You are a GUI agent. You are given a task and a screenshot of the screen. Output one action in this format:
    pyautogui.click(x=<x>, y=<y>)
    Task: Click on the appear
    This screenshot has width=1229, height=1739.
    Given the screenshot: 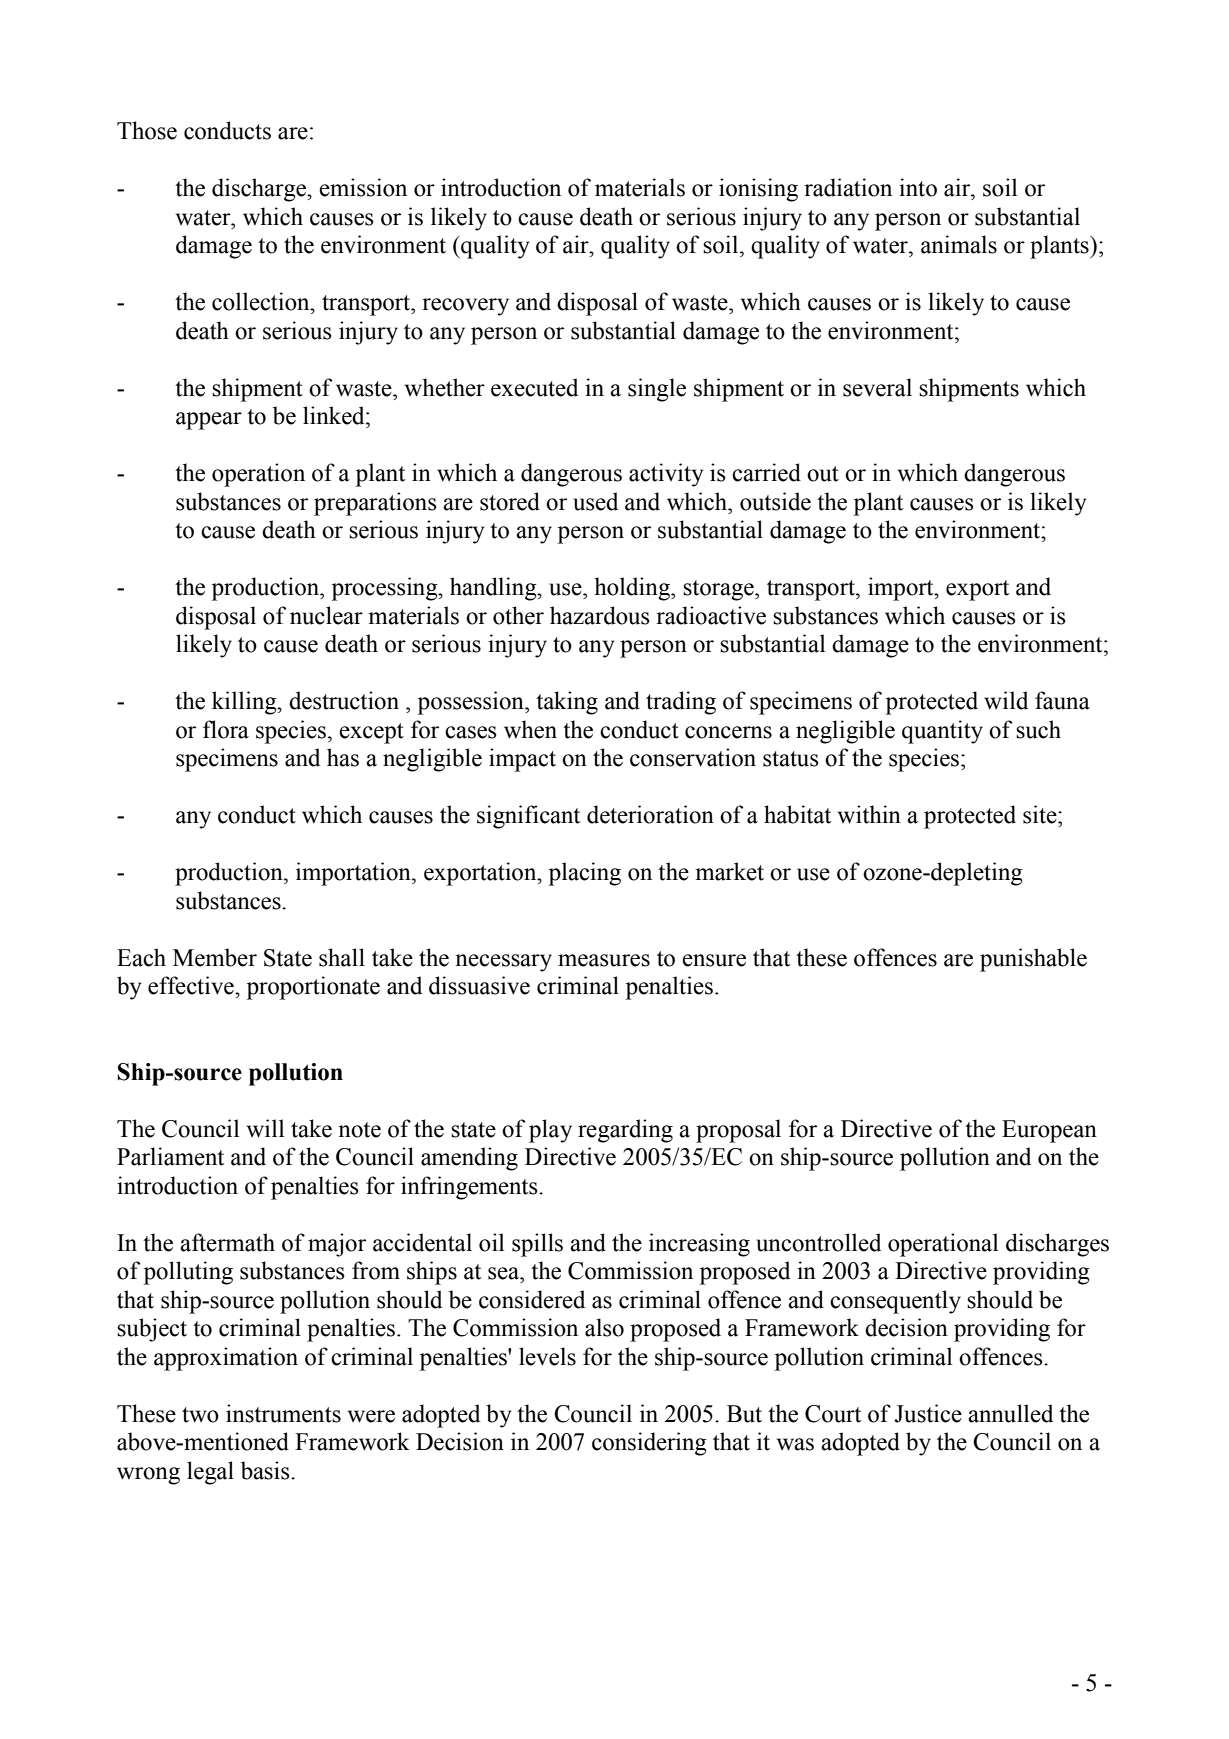 What is the action you would take?
    pyautogui.click(x=209, y=421)
